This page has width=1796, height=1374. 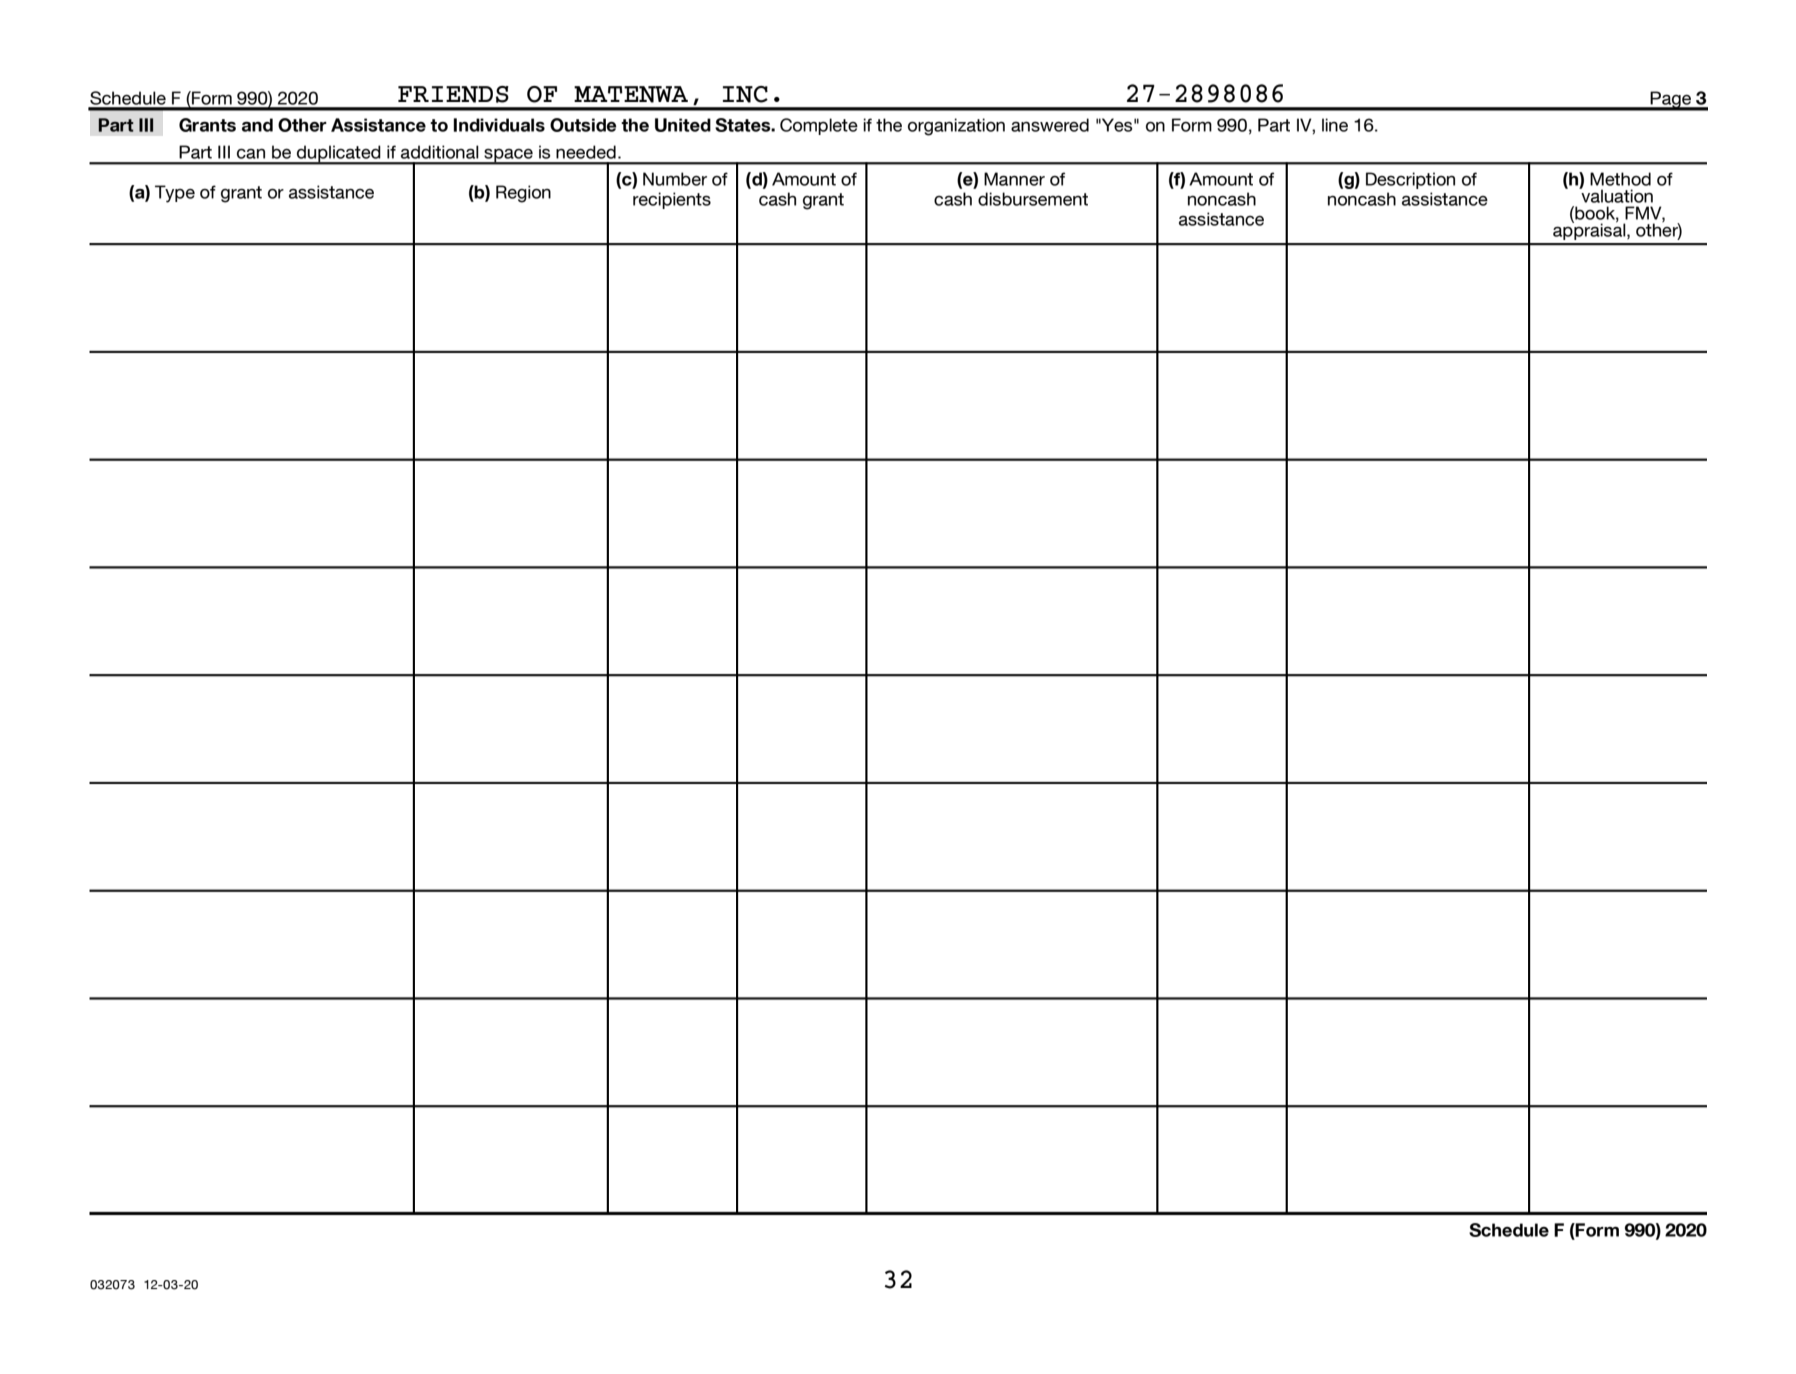 What do you see at coordinates (257, 125) in the page?
I see `and` at bounding box center [257, 125].
